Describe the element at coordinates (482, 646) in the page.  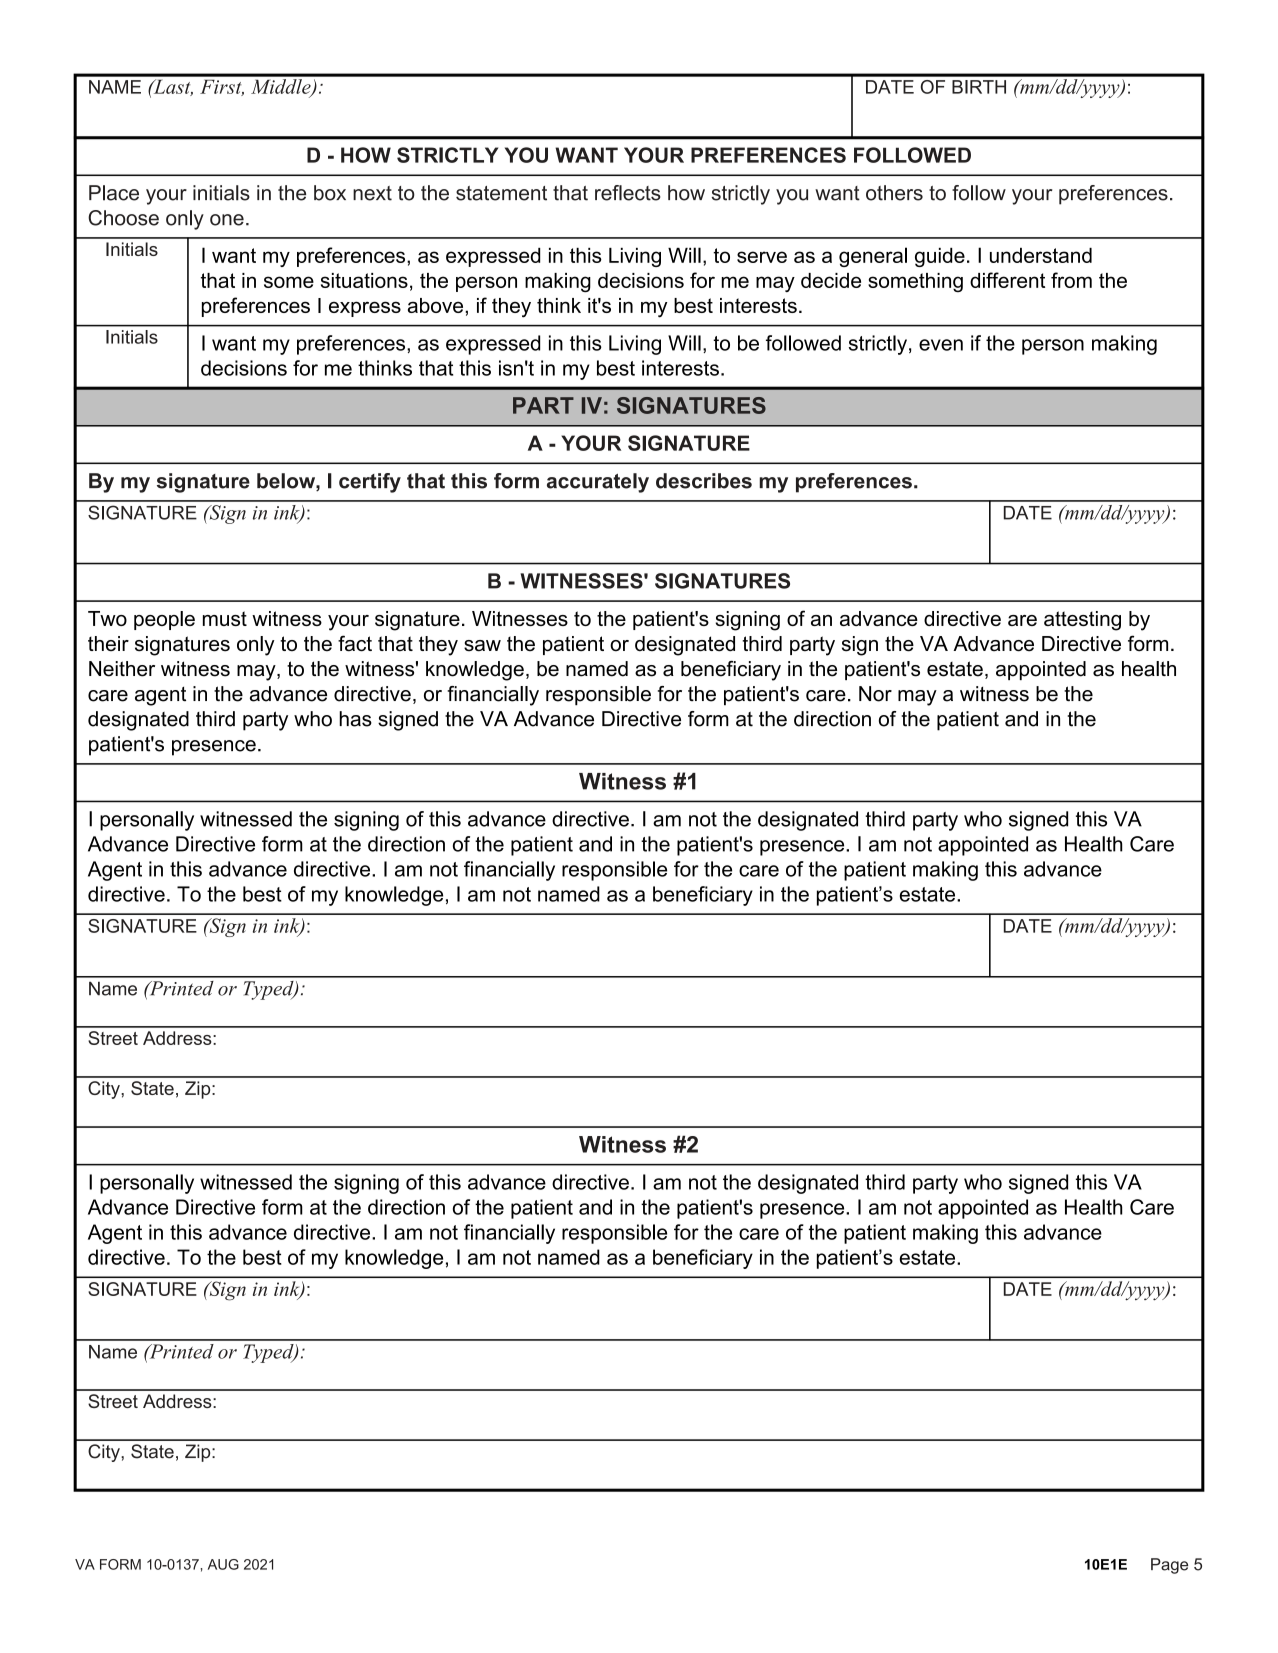
I see `saw` at that location.
